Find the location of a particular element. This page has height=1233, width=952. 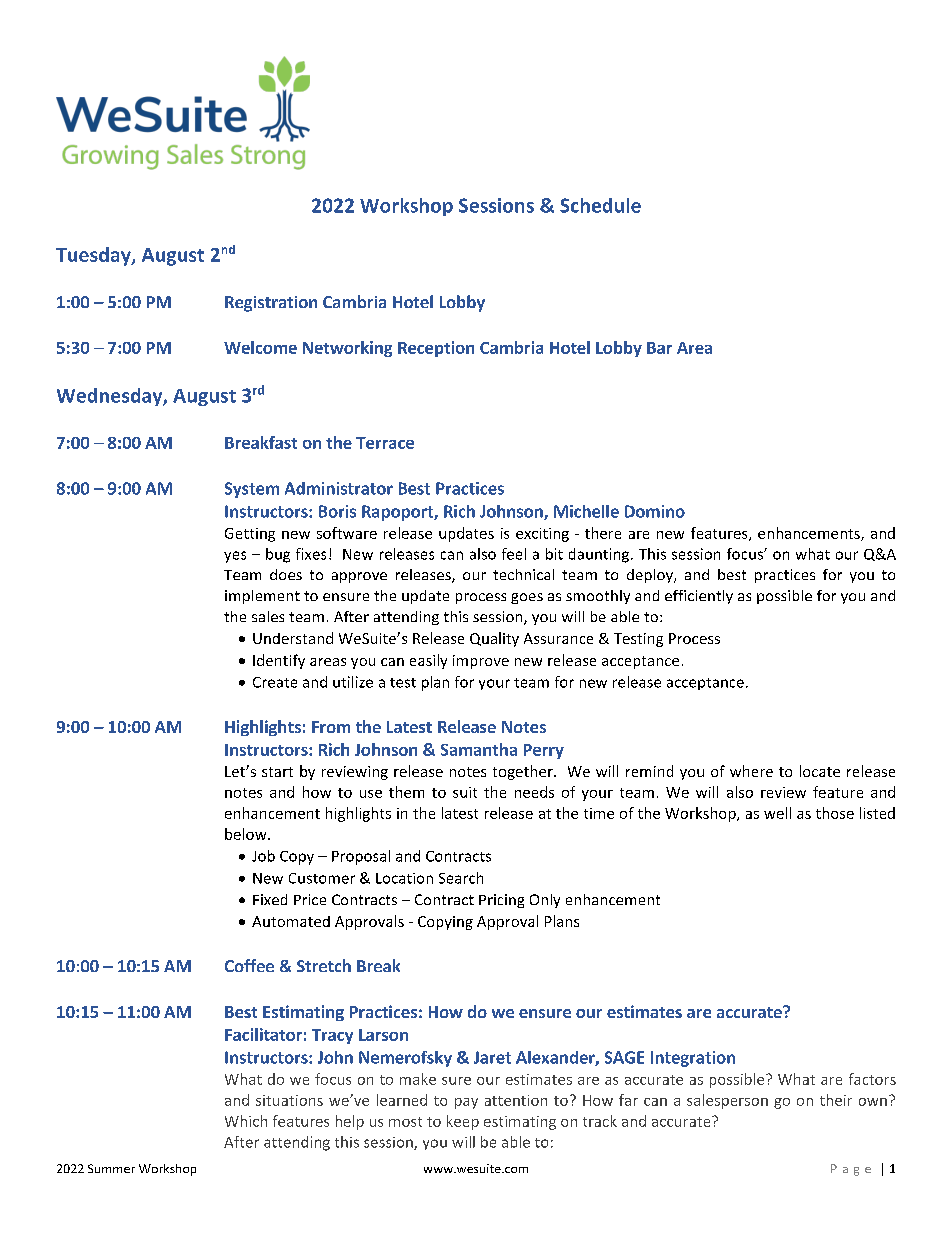

Bar is located at coordinates (659, 348).
